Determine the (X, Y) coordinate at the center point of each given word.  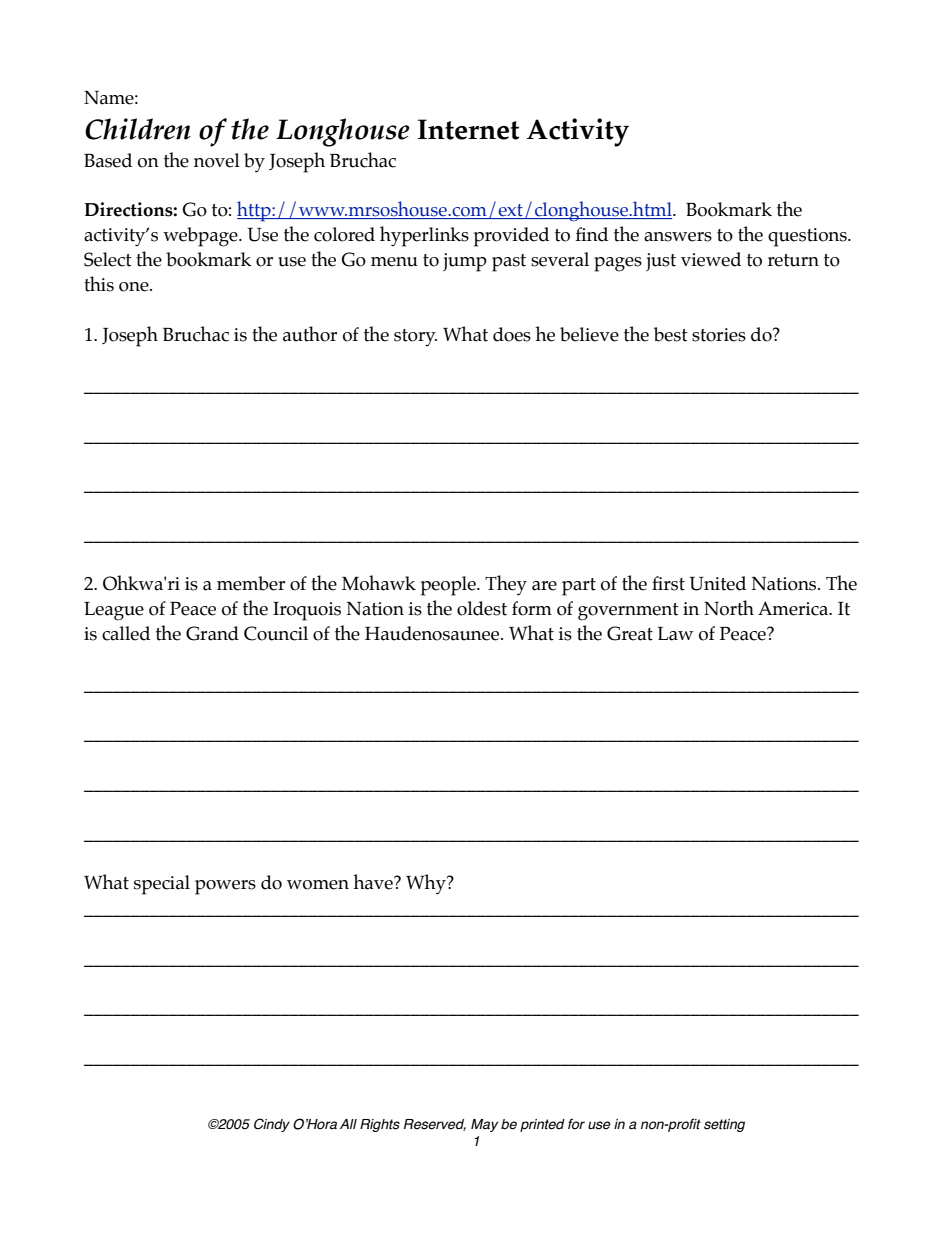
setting (724, 1125)
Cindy (272, 1125)
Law (675, 634)
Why (427, 884)
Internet (468, 129)
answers (678, 237)
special (162, 885)
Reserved (435, 1125)
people (449, 586)
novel (217, 160)
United (717, 583)
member (251, 583)
